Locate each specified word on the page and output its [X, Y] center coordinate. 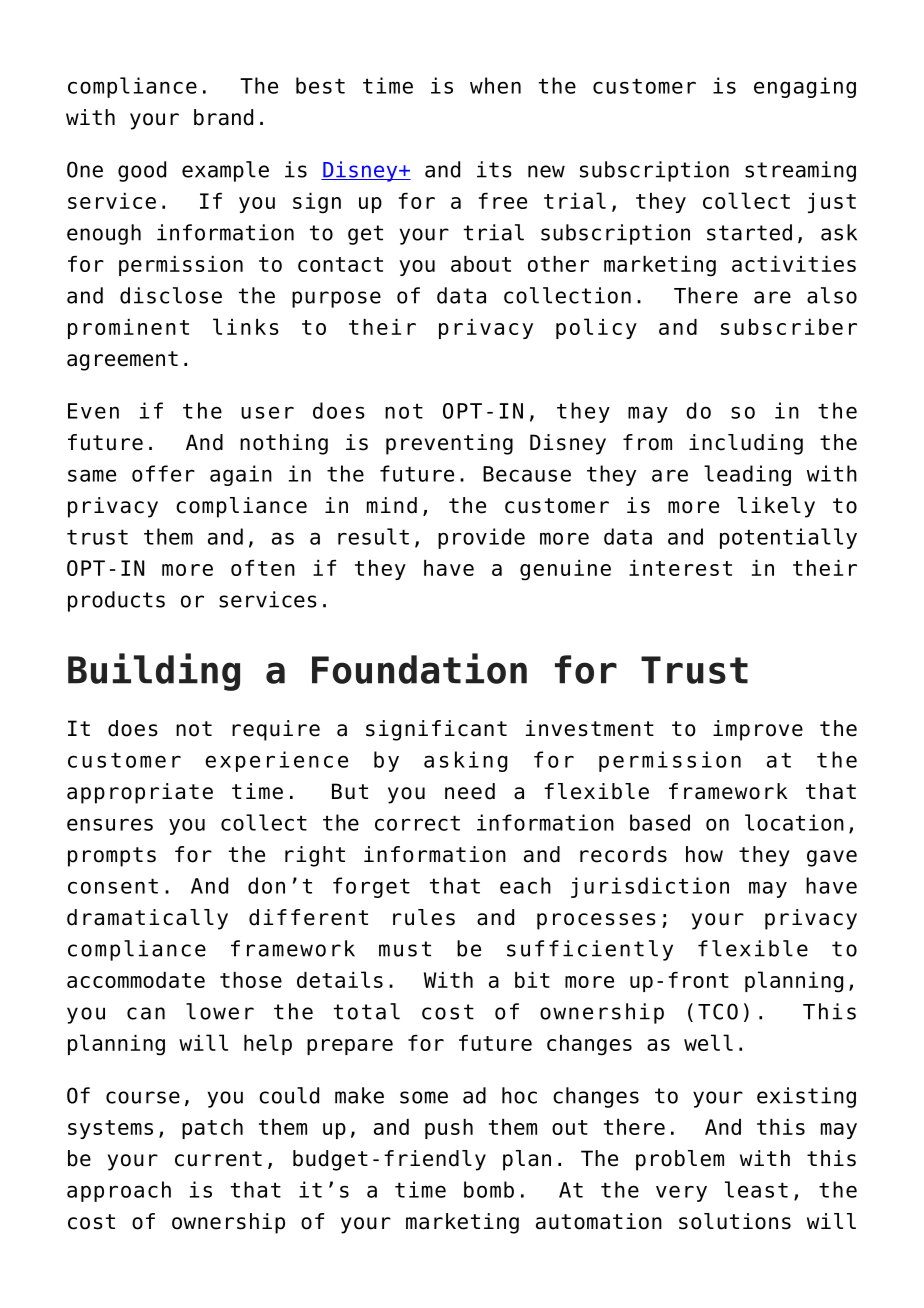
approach [119, 1191]
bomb [489, 1189]
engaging [805, 87]
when [495, 85]
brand [223, 117]
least [756, 1189]
